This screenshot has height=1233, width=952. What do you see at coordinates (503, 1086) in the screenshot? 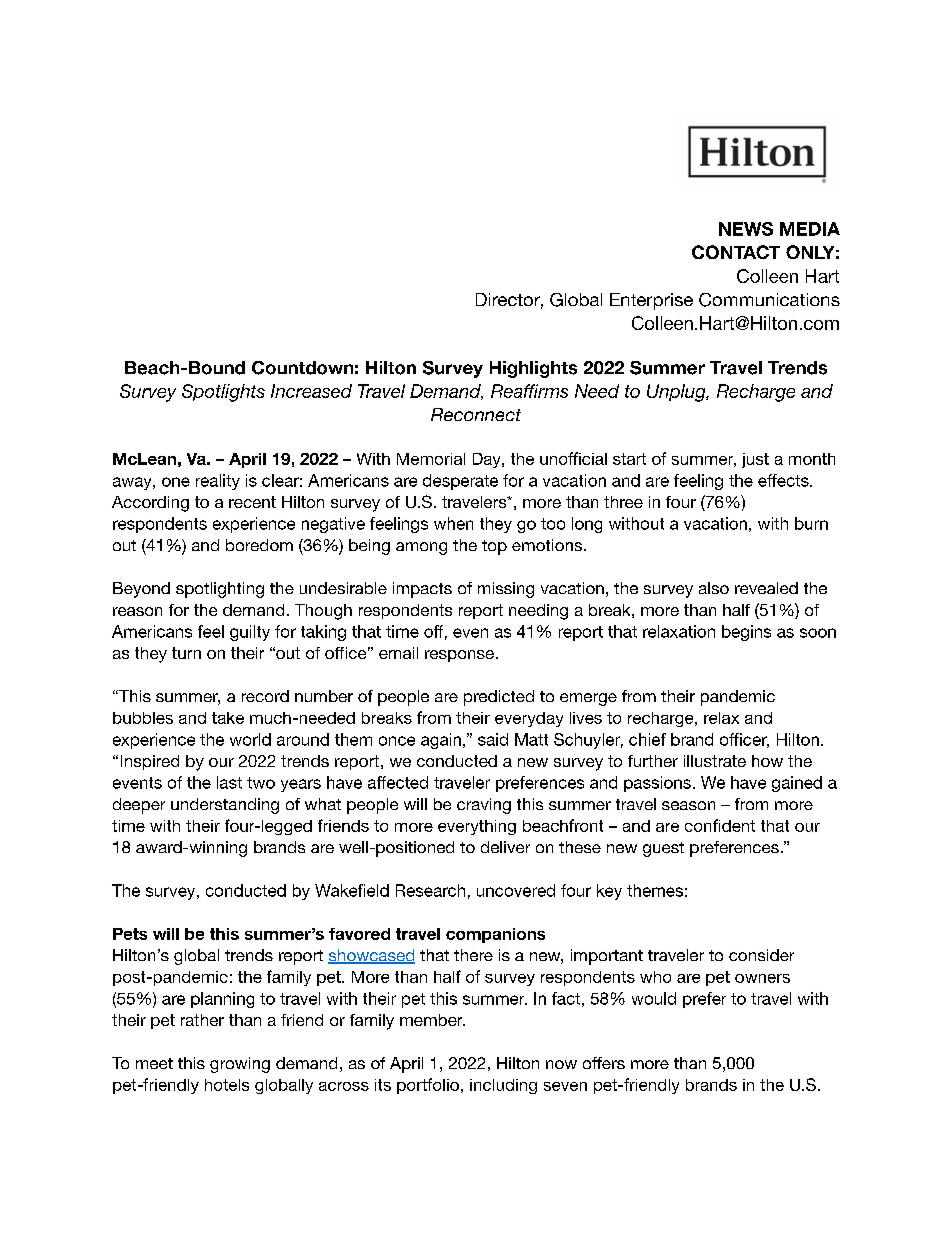
I see `including` at bounding box center [503, 1086].
